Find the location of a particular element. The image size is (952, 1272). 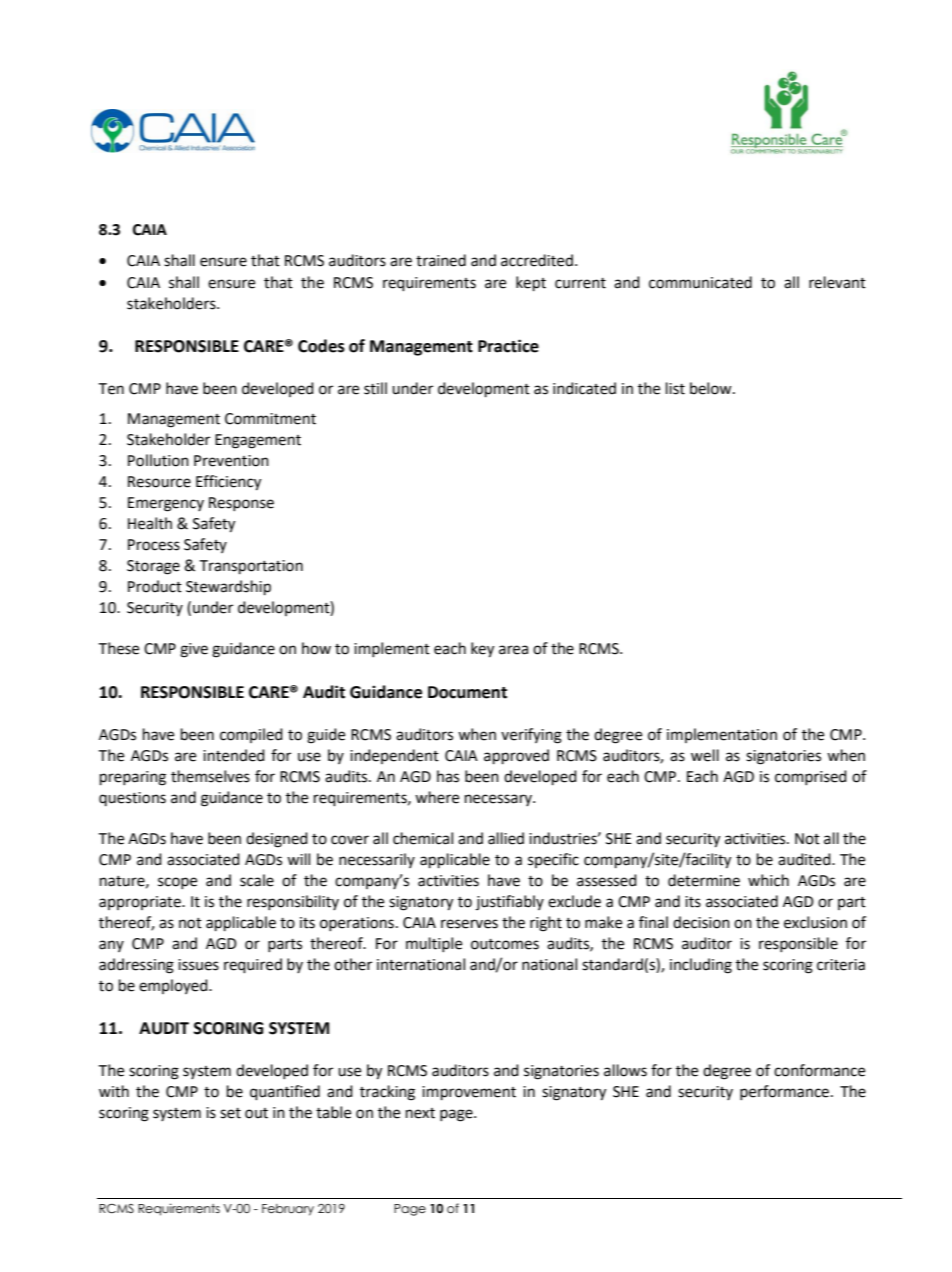

Stewardship is located at coordinates (228, 588).
